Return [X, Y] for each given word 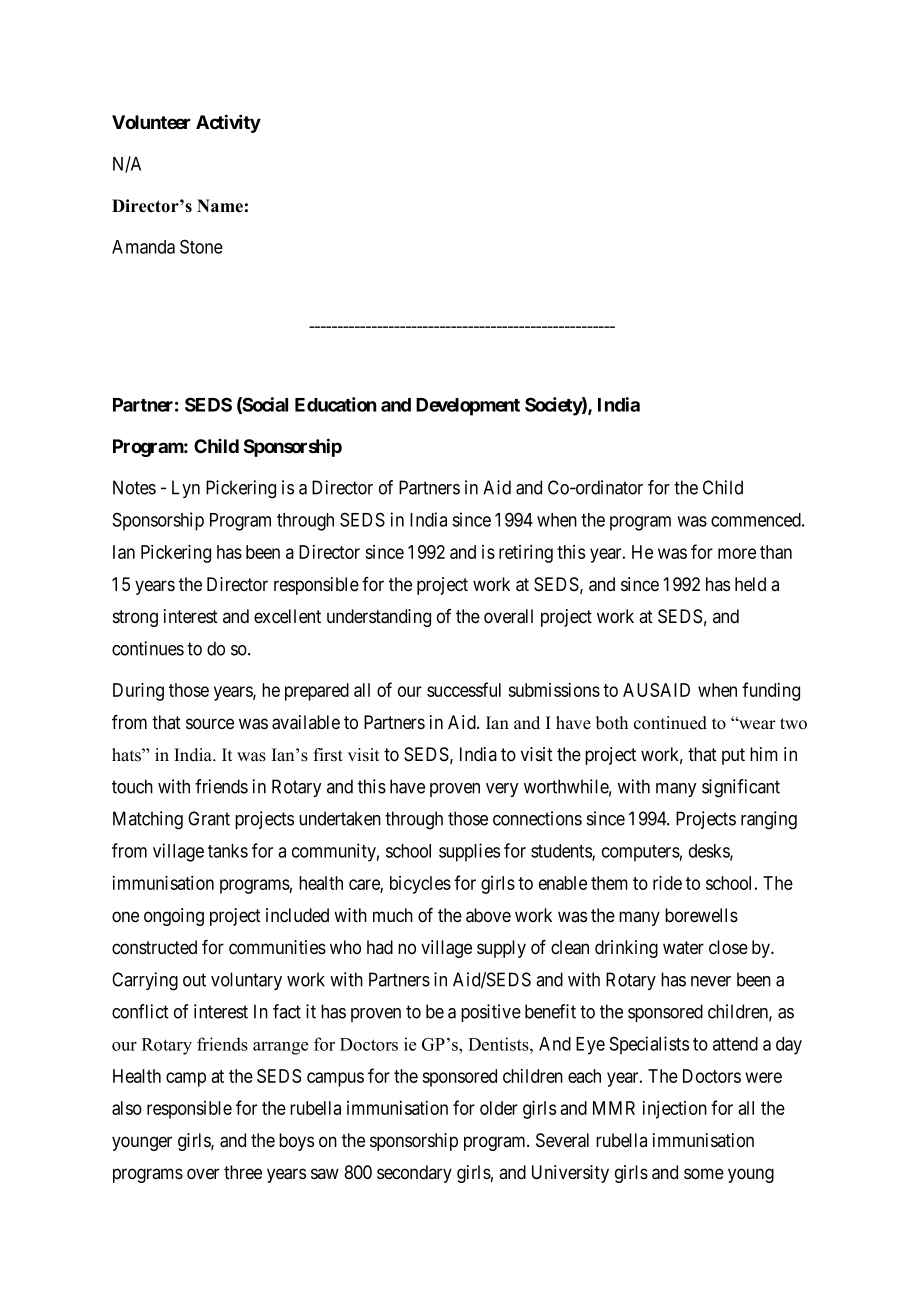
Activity [228, 123]
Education [335, 404]
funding [771, 691]
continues [148, 648]
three [243, 1172]
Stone [201, 246]
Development [468, 407]
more [737, 553]
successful [464, 689]
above [488, 915]
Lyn [186, 489]
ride [667, 882]
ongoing [174, 917]
